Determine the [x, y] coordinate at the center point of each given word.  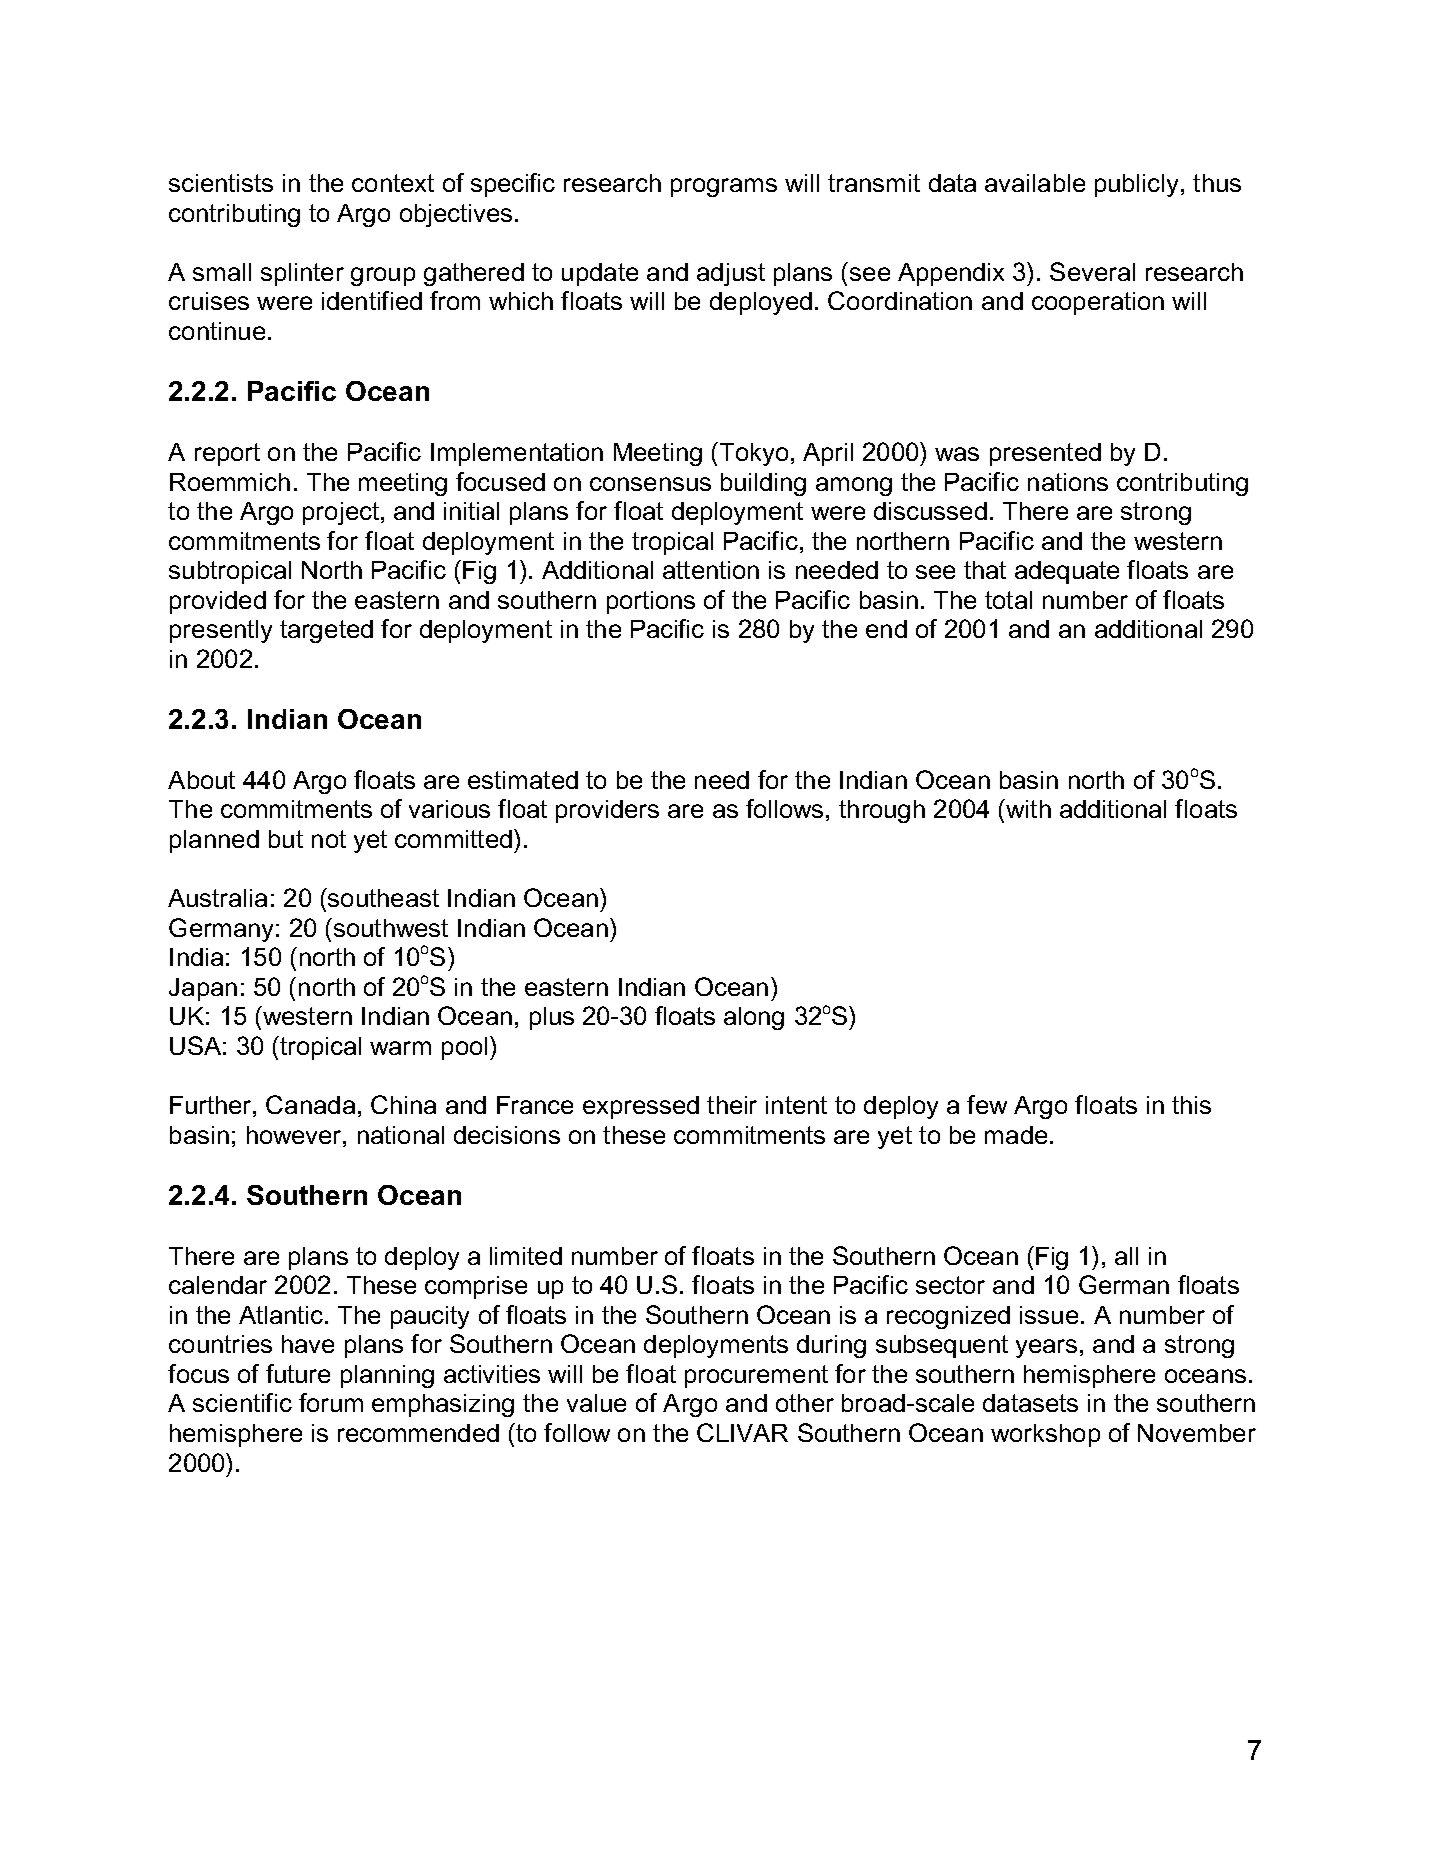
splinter [302, 274]
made [1016, 1135]
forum [331, 1402]
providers [607, 811]
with [1027, 808]
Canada [310, 1104]
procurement [756, 1376]
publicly [1136, 185]
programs [724, 187]
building [763, 484]
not [329, 839]
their [732, 1105]
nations [1068, 482]
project [341, 513]
